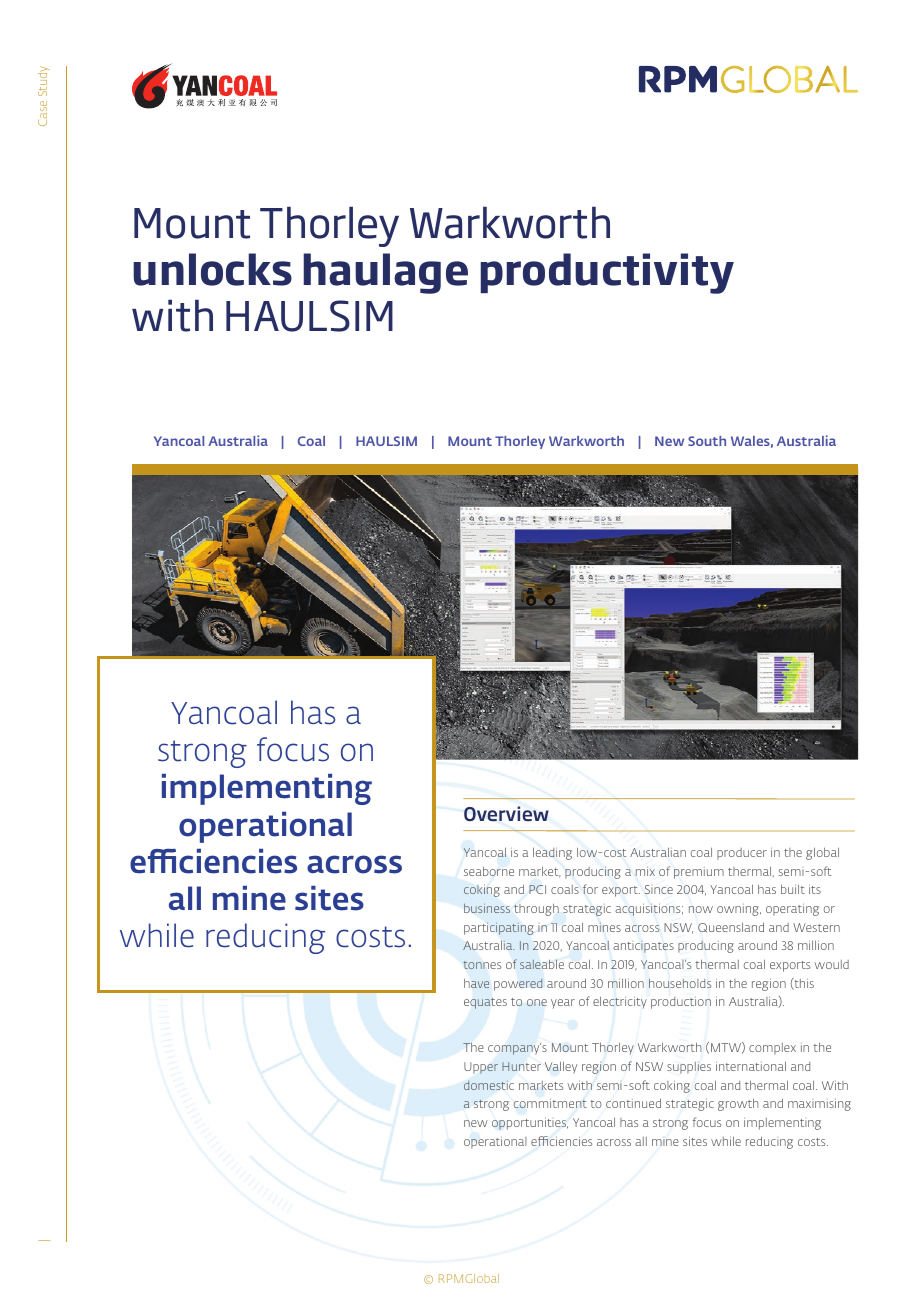  Describe the element at coordinates (550, 1103) in the page. I see `commitment` at that location.
